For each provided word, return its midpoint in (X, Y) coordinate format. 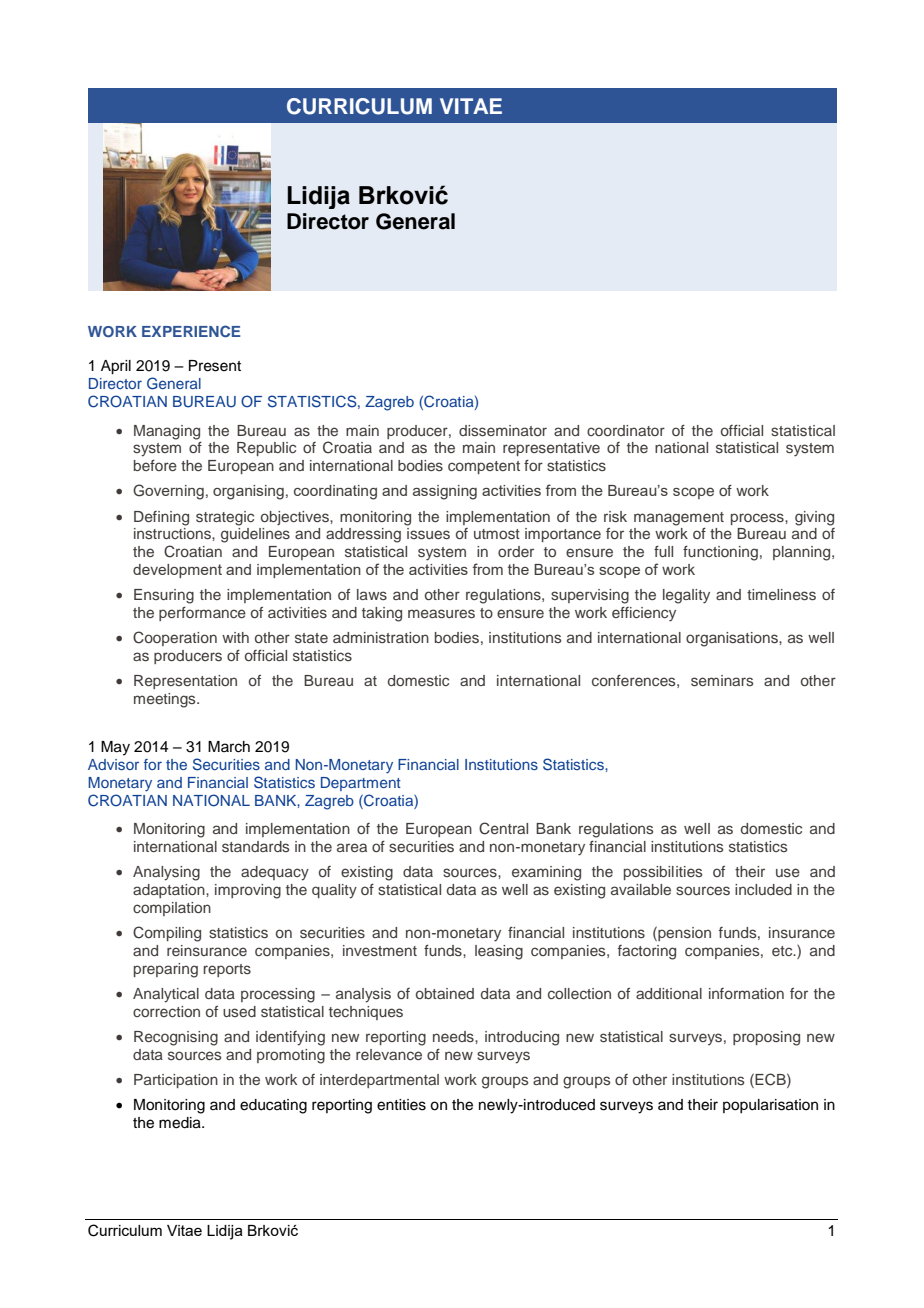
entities (401, 1105)
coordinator (626, 430)
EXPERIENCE (191, 331)
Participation (176, 1081)
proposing (766, 1038)
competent (484, 467)
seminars (722, 680)
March (229, 747)
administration (381, 637)
